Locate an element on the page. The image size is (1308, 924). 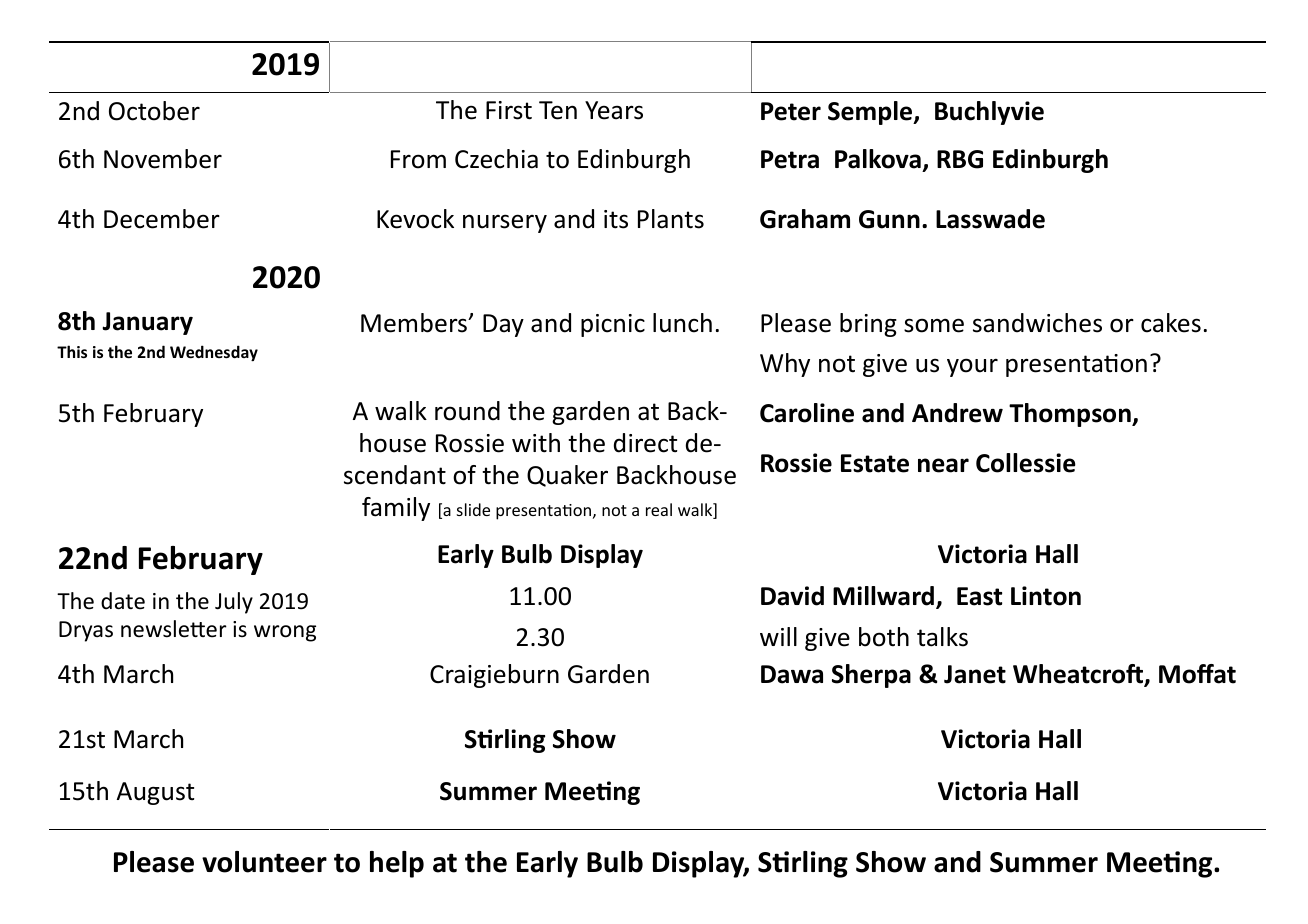
Janet is located at coordinates (975, 674).
